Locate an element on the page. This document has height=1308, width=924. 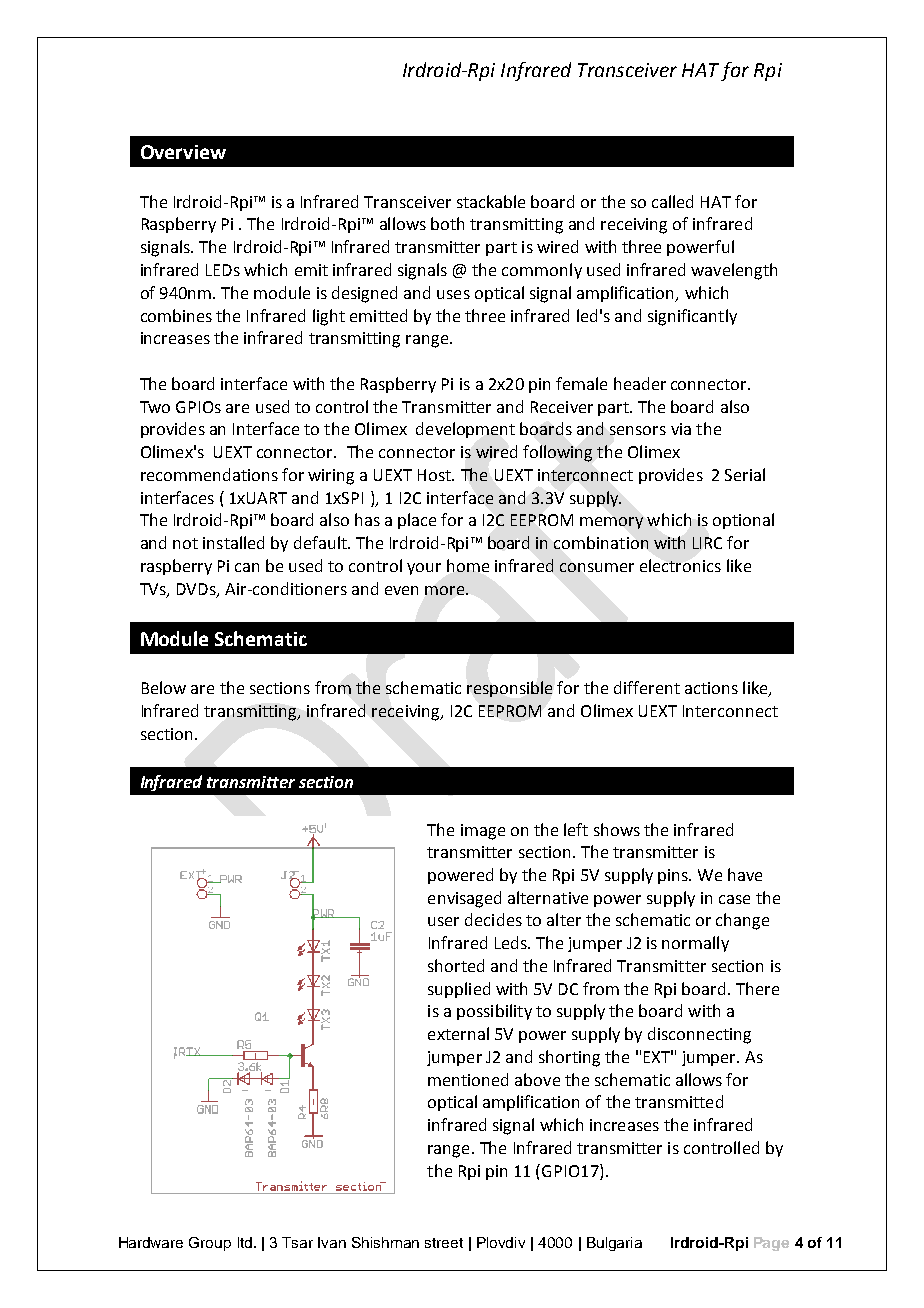
Page is located at coordinates (771, 1244).
